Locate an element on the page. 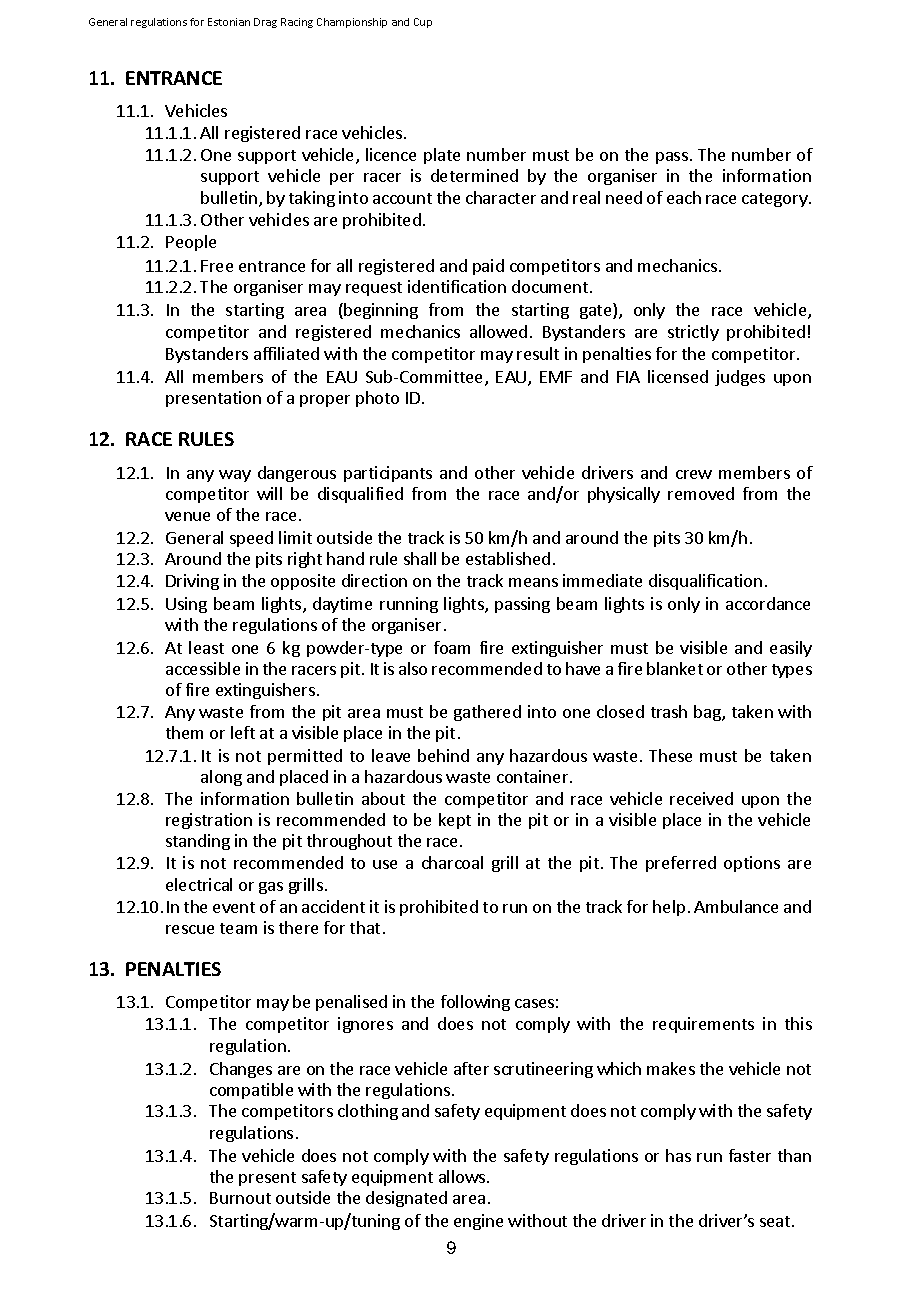  Burnout is located at coordinates (240, 1198).
